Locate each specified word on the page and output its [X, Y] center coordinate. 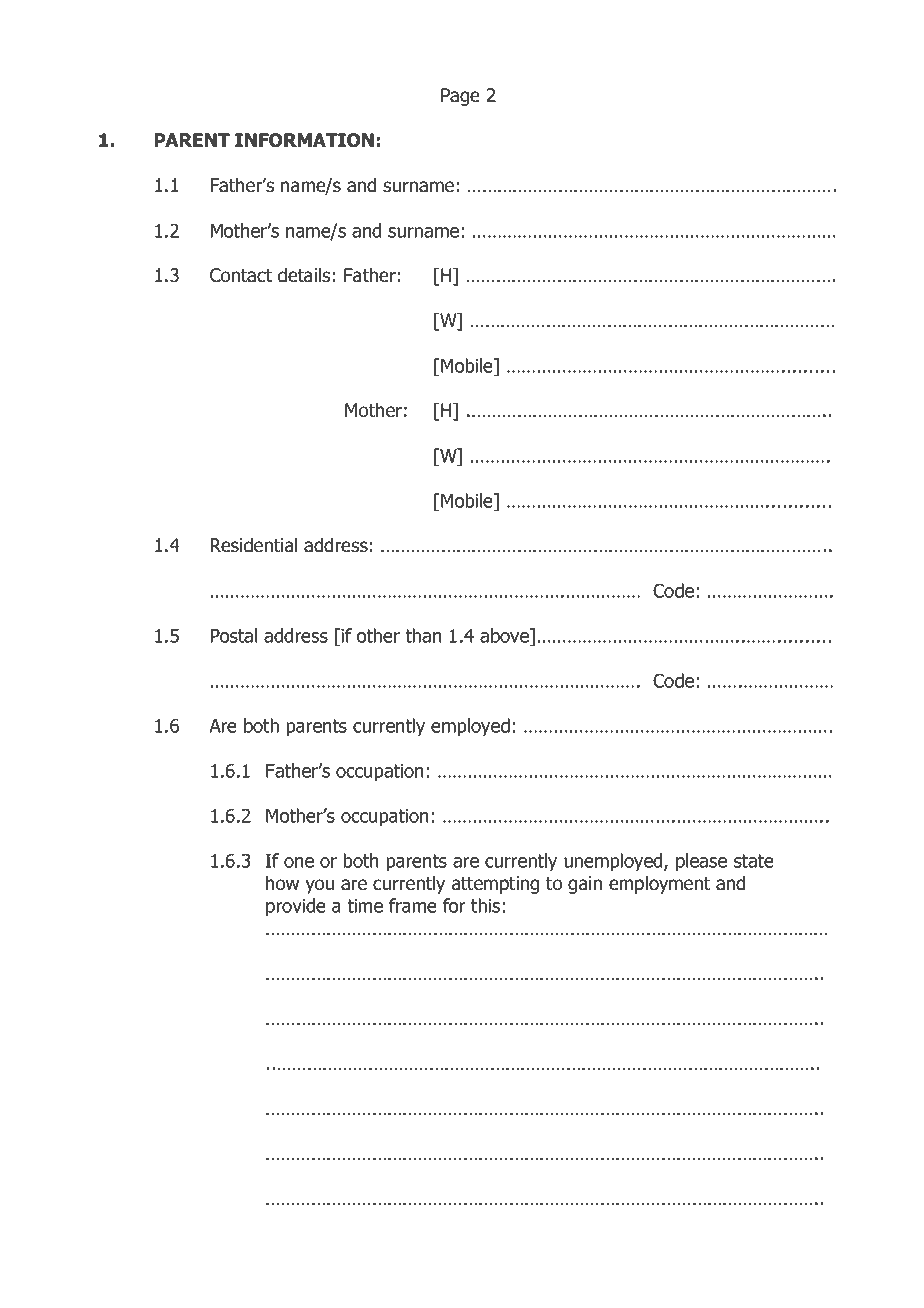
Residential [254, 545]
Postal [234, 635]
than [423, 635]
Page [460, 97]
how [282, 883]
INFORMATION [304, 140]
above [505, 635]
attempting [495, 885]
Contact [241, 275]
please [701, 862]
